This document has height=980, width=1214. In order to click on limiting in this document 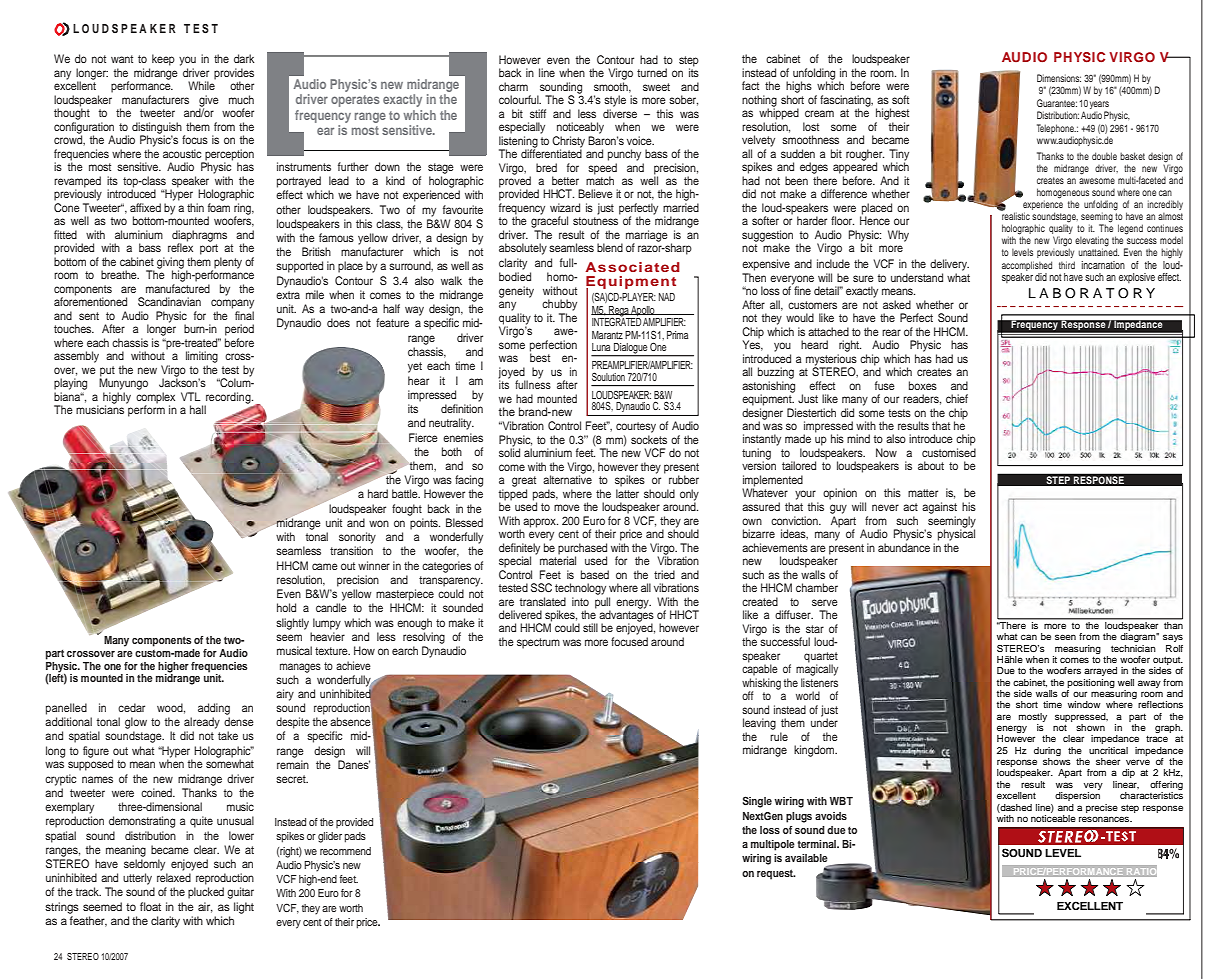, I will do `click(202, 357)`.
